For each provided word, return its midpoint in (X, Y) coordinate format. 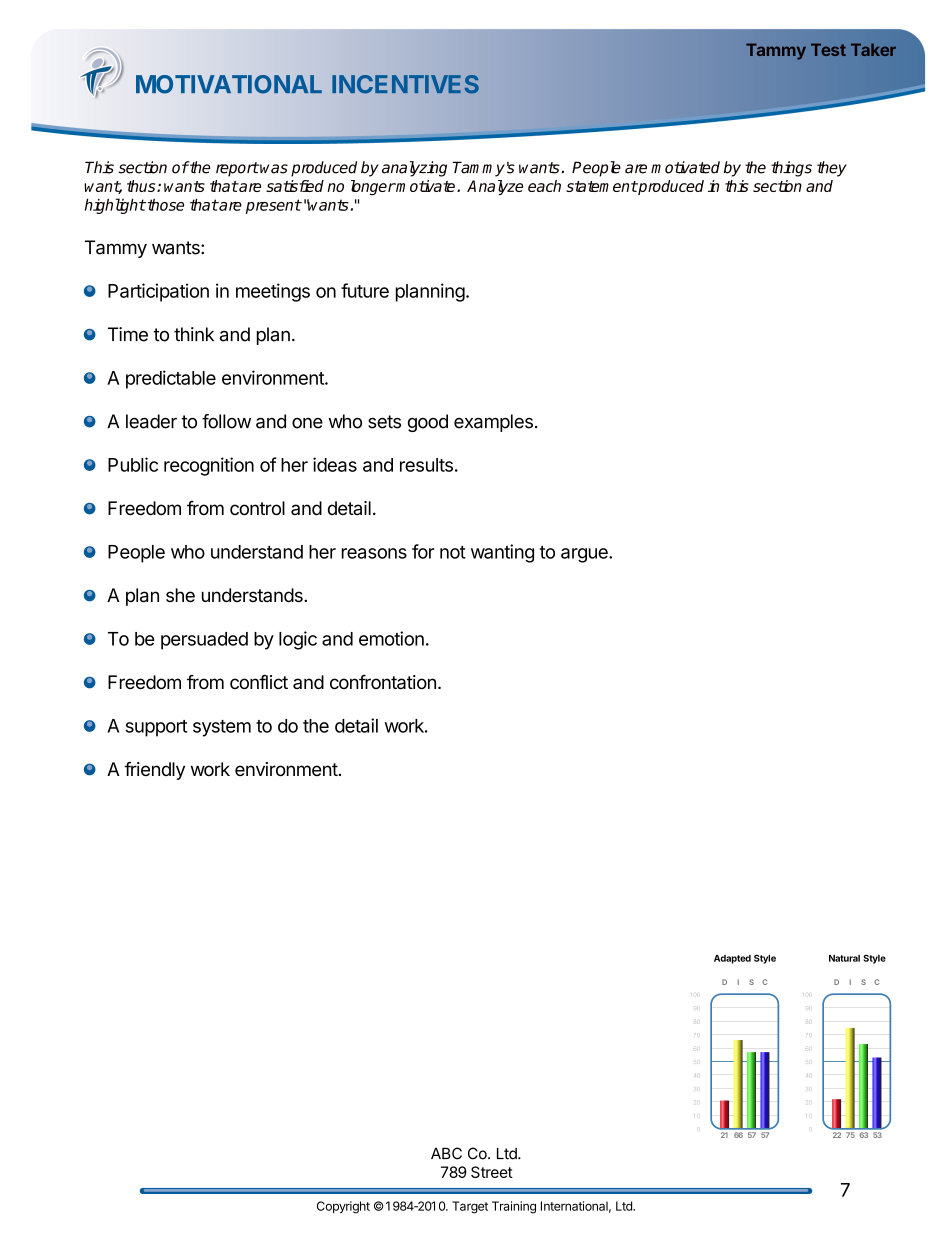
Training (514, 1207)
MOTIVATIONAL (229, 84)
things (791, 169)
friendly (154, 771)
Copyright (343, 1207)
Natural (844, 958)
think (194, 334)
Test (828, 49)
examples (493, 423)
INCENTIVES (405, 84)
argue (585, 555)
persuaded (204, 641)
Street (492, 1172)
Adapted (732, 959)
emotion (391, 638)
